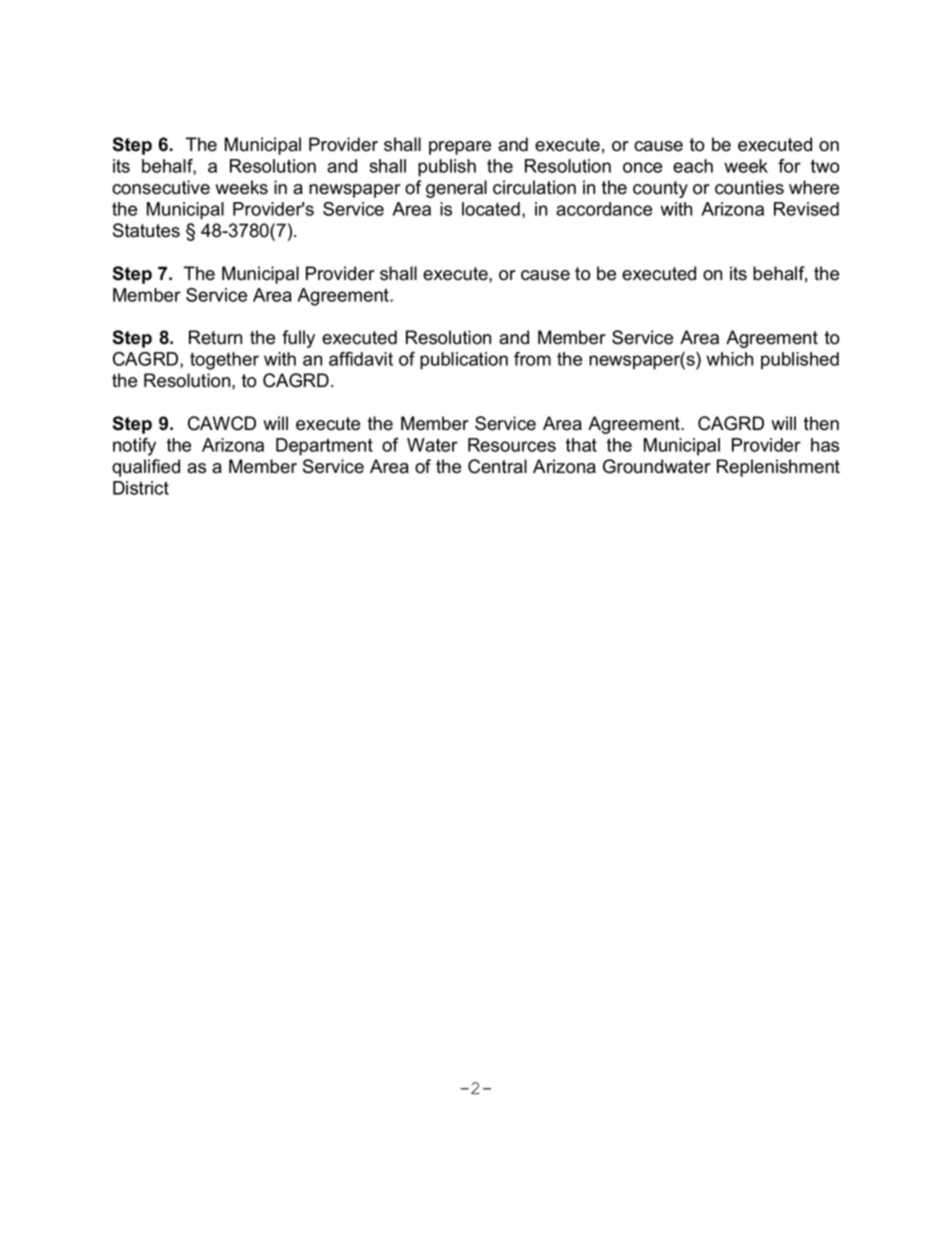  What do you see at coordinates (491, 209) in the screenshot?
I see `located` at bounding box center [491, 209].
